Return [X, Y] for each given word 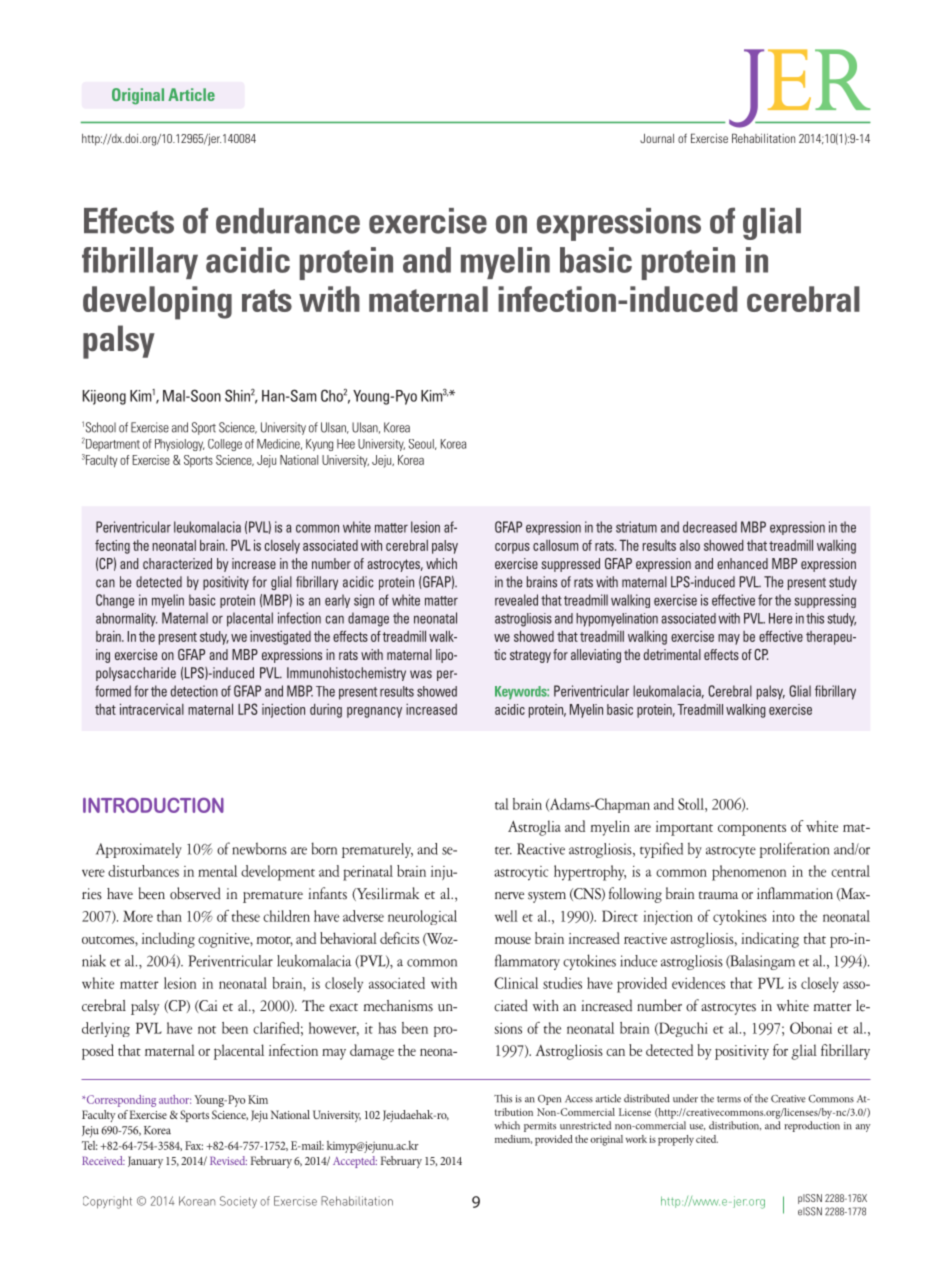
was [421, 674]
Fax [194, 1145]
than [169, 916]
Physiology [180, 445]
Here [780, 618]
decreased [710, 527]
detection [194, 691]
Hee [346, 444]
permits [540, 1127]
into [783, 916]
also [690, 545]
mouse [513, 940]
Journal [657, 138]
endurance [288, 221]
